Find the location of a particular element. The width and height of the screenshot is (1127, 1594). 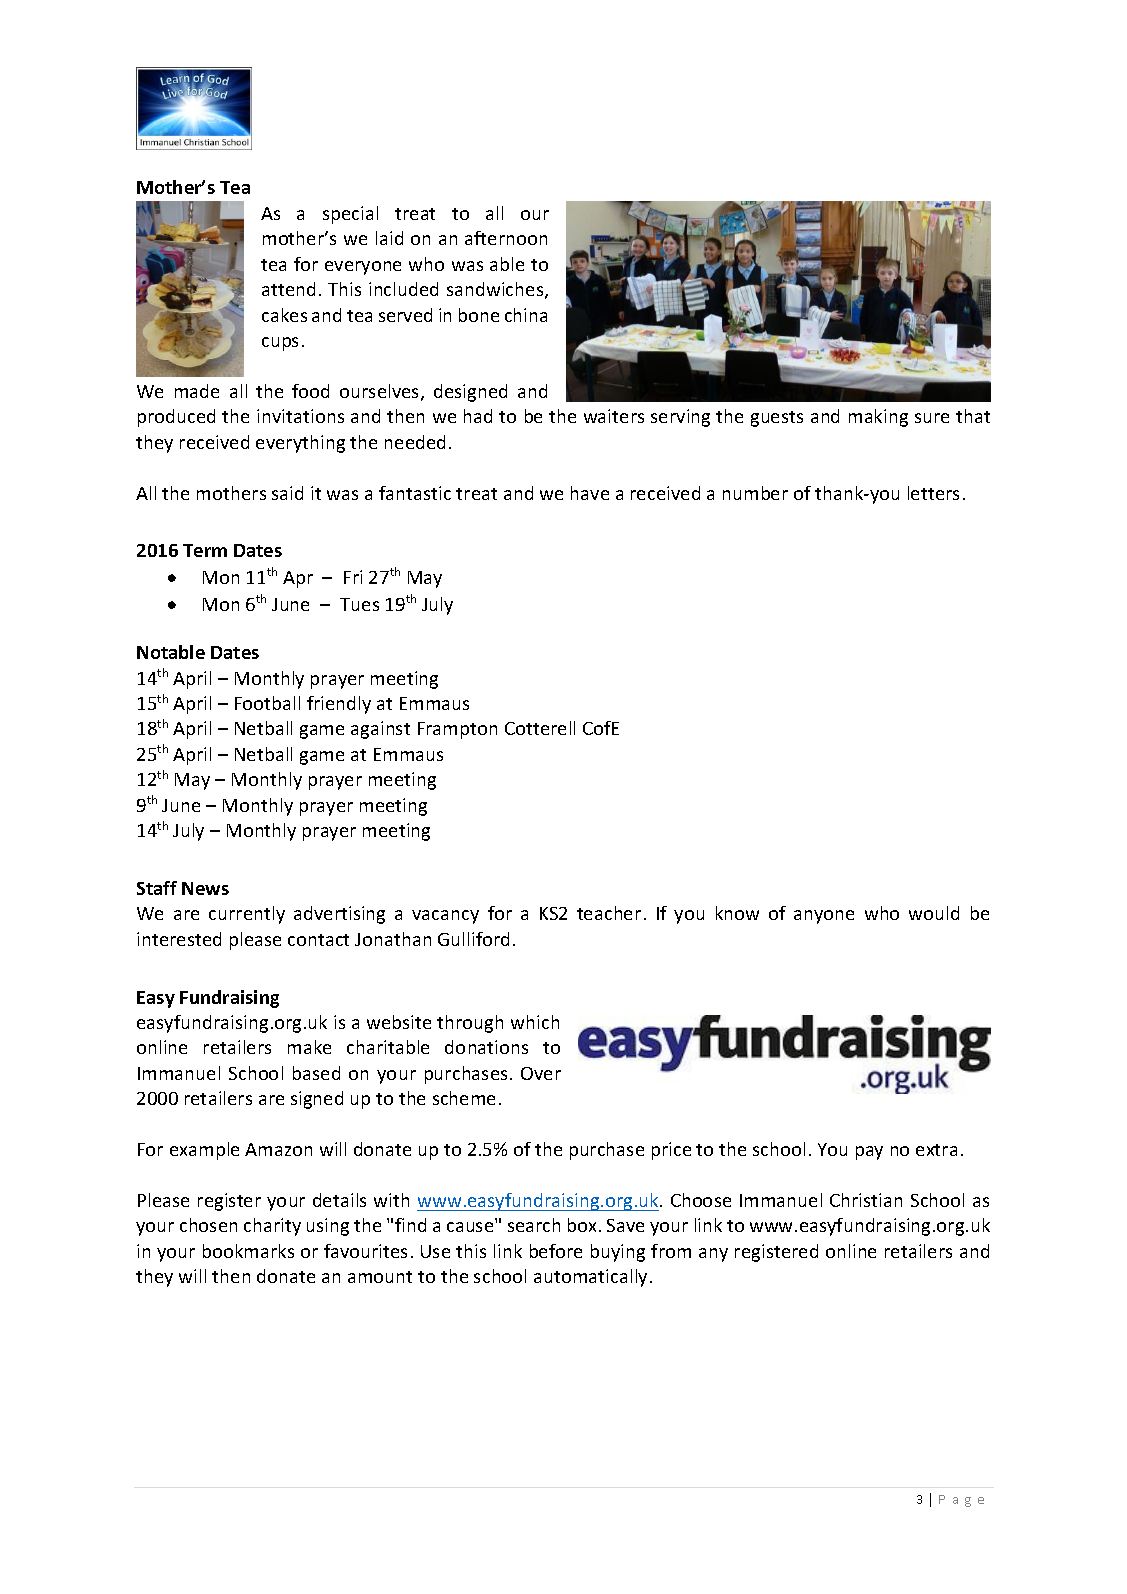

Christian is located at coordinates (866, 1200).
